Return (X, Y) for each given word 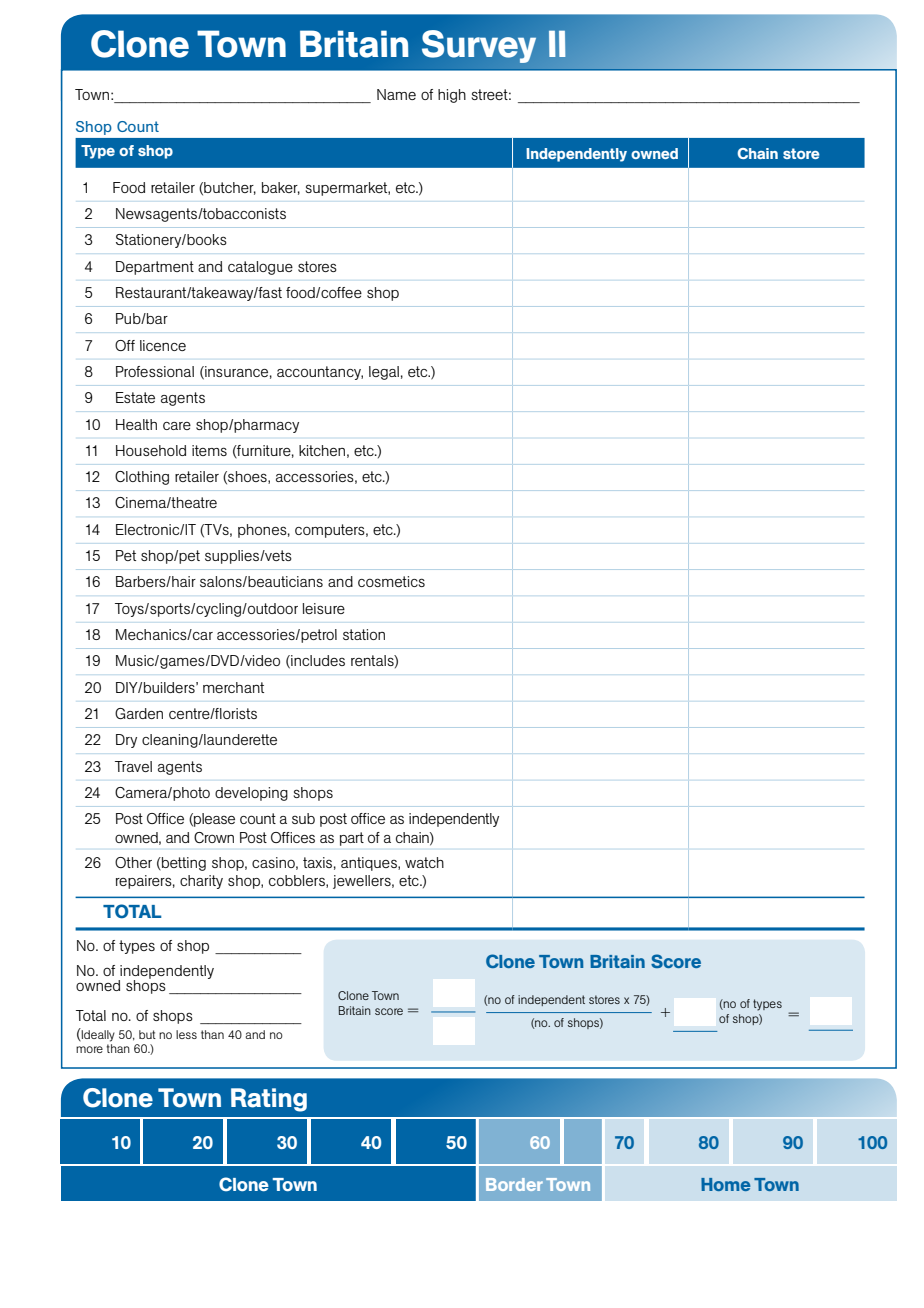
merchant (233, 687)
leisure (324, 608)
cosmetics (391, 581)
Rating (269, 1100)
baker (281, 188)
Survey (479, 46)
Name (396, 94)
